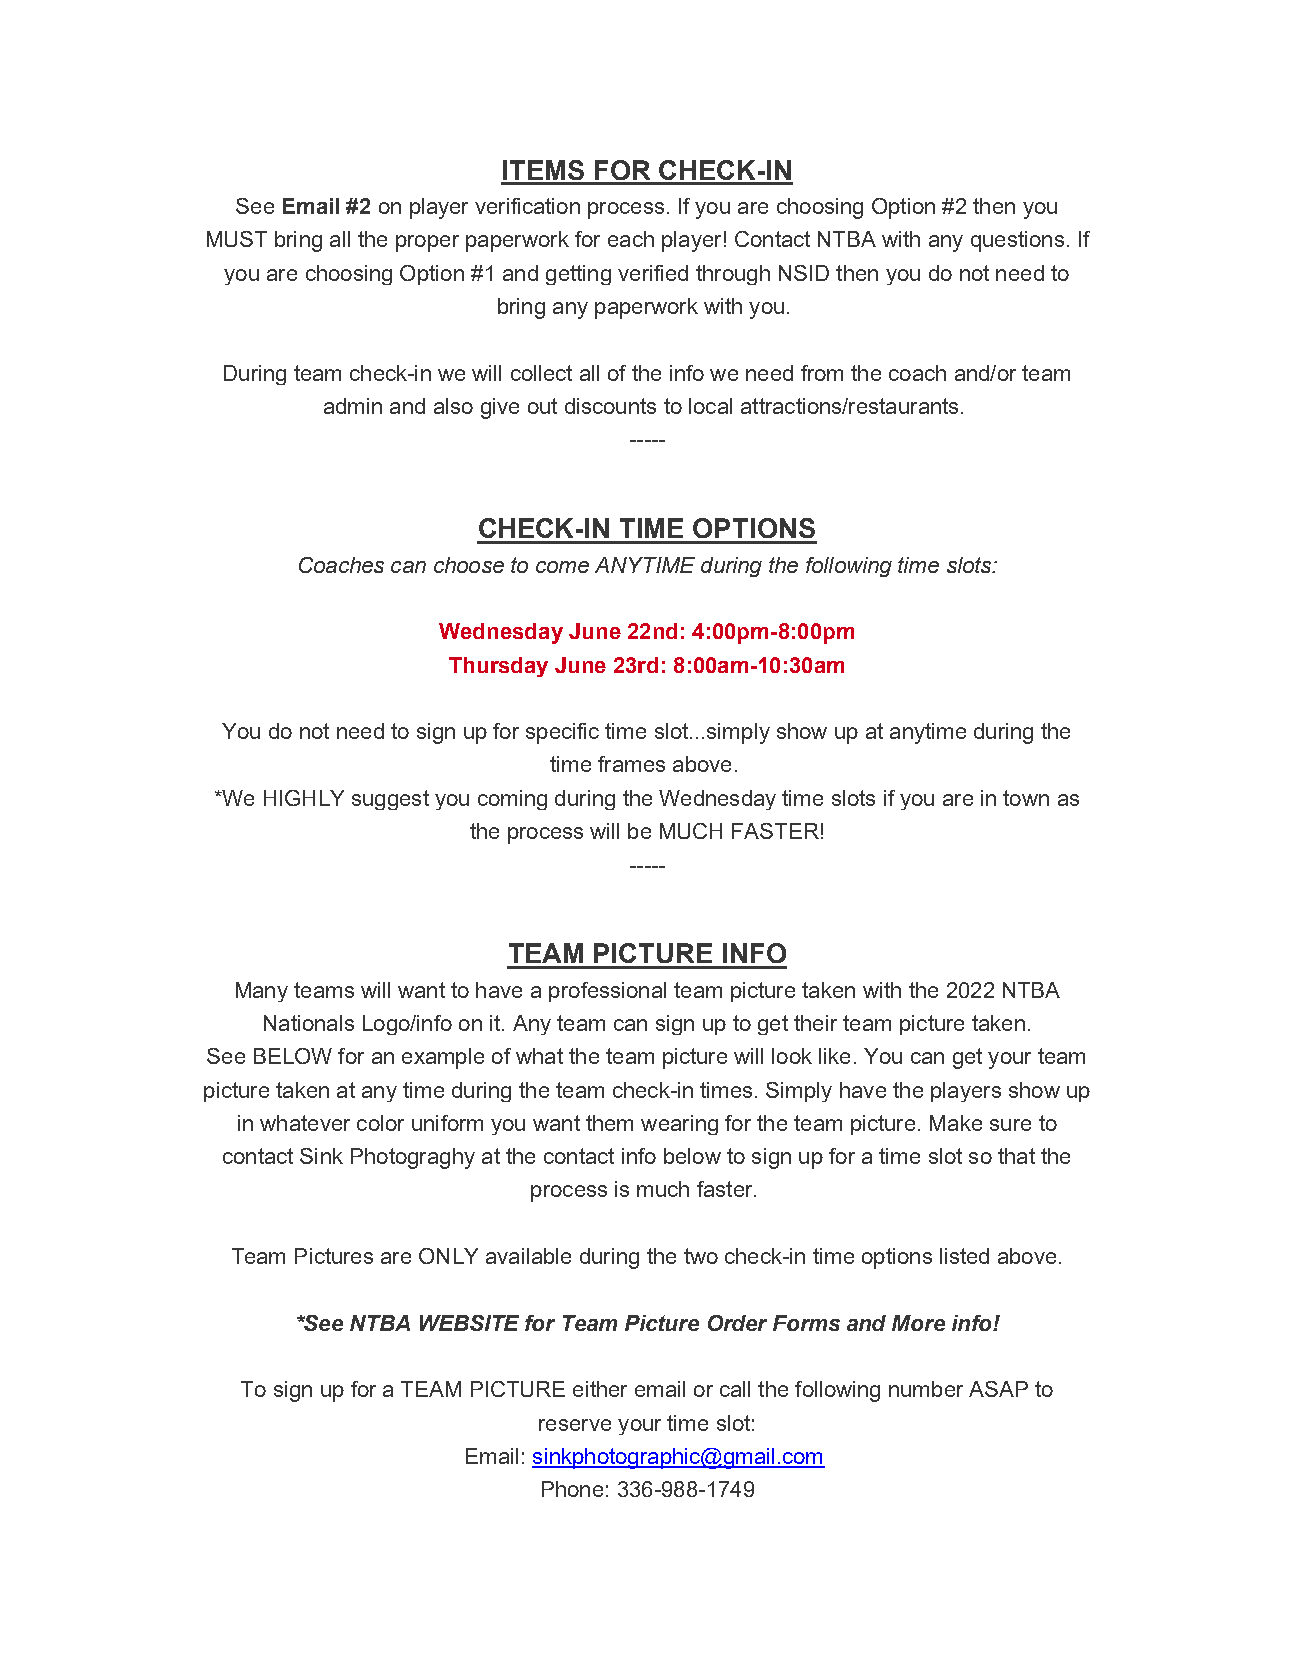 This screenshot has height=1675, width=1295. Describe the element at coordinates (631, 239) in the screenshot. I see `each` at that location.
